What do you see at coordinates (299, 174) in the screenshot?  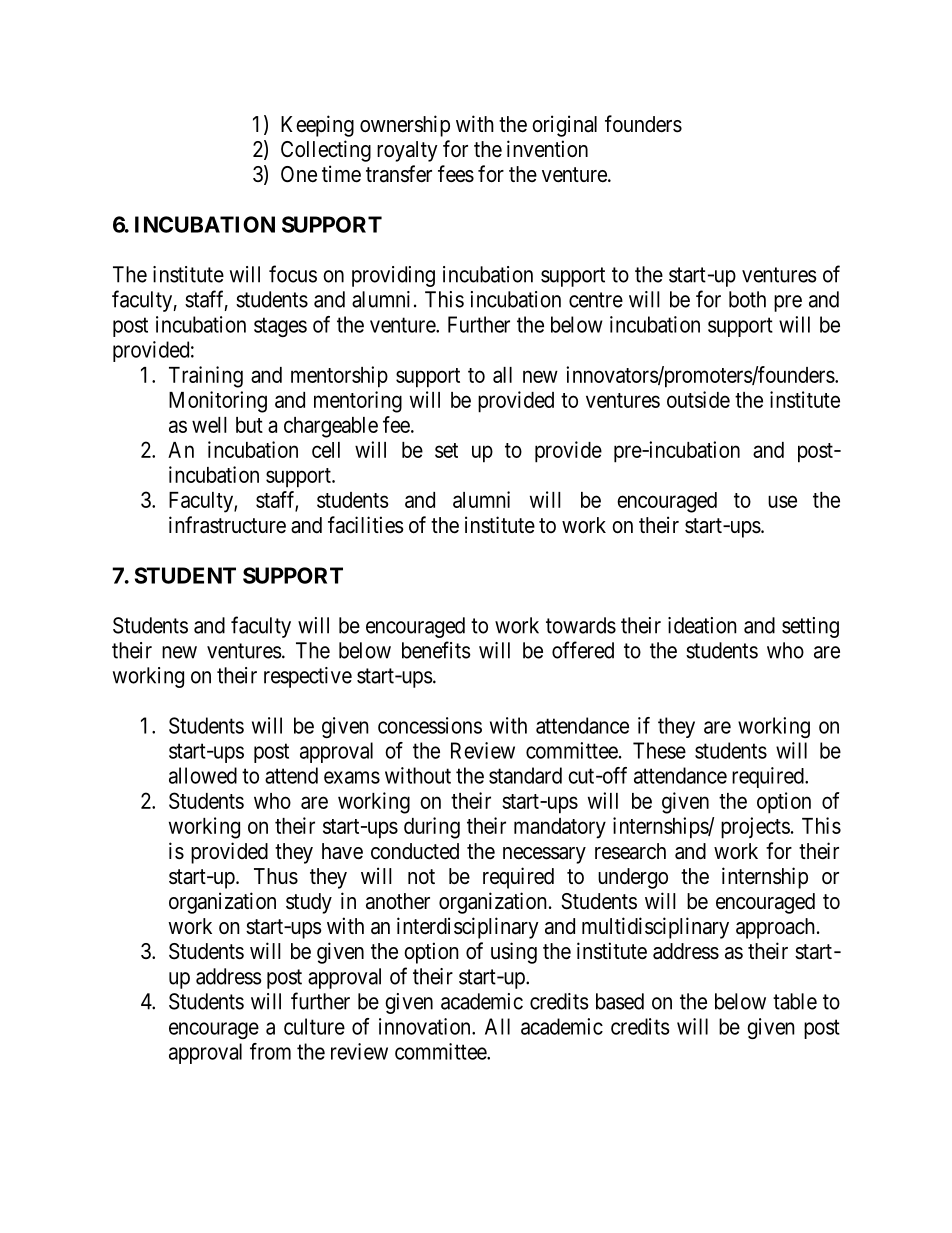 I see `One` at bounding box center [299, 174].
